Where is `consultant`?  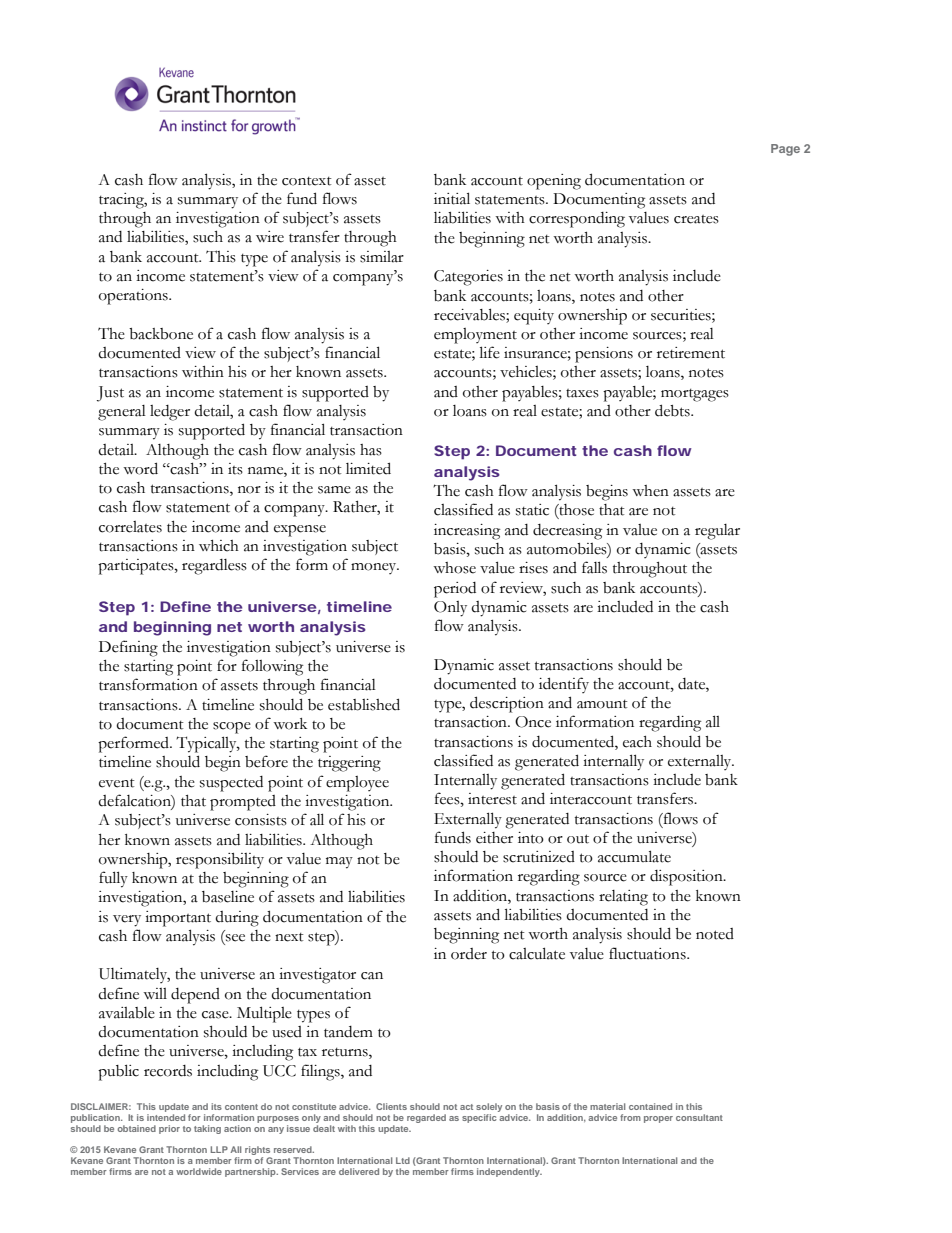 consultant is located at coordinates (699, 1117).
